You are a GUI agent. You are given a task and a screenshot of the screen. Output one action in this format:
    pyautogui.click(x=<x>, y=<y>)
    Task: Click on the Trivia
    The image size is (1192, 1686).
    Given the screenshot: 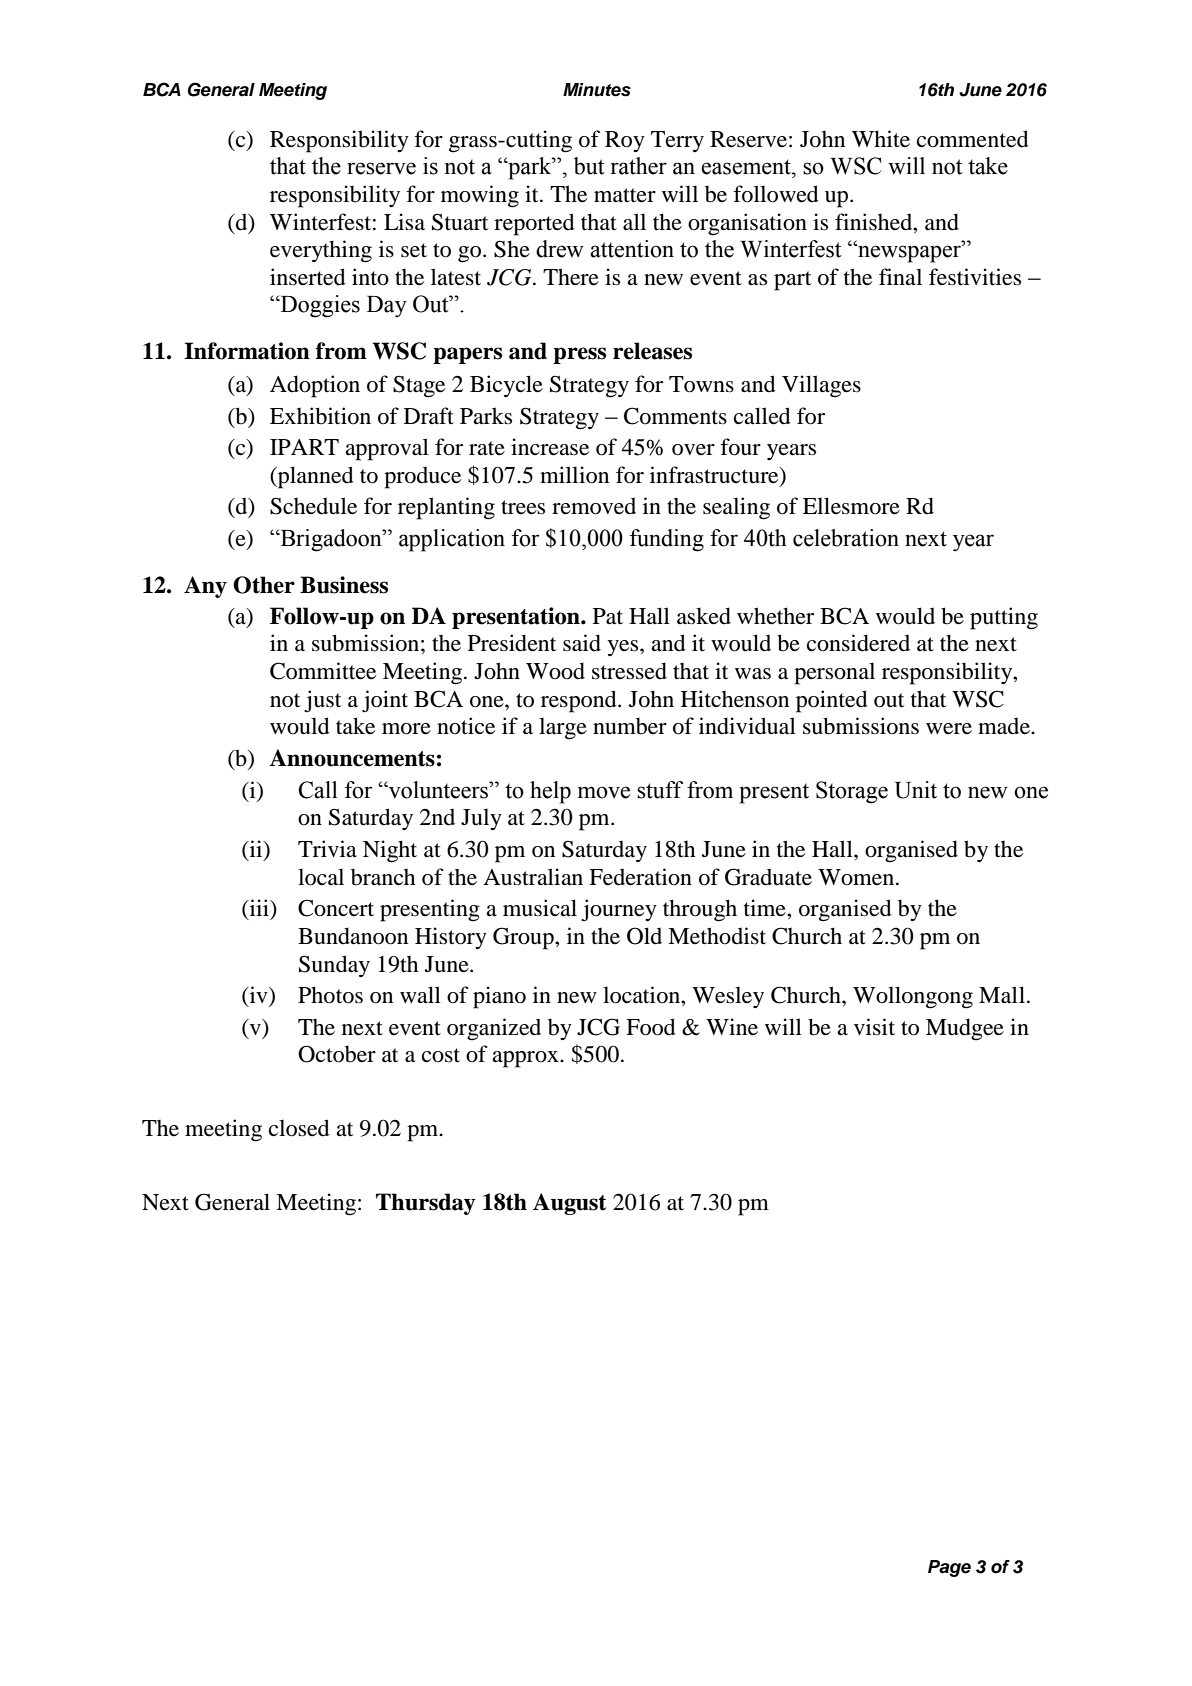 What is the action you would take?
    pyautogui.click(x=327, y=849)
